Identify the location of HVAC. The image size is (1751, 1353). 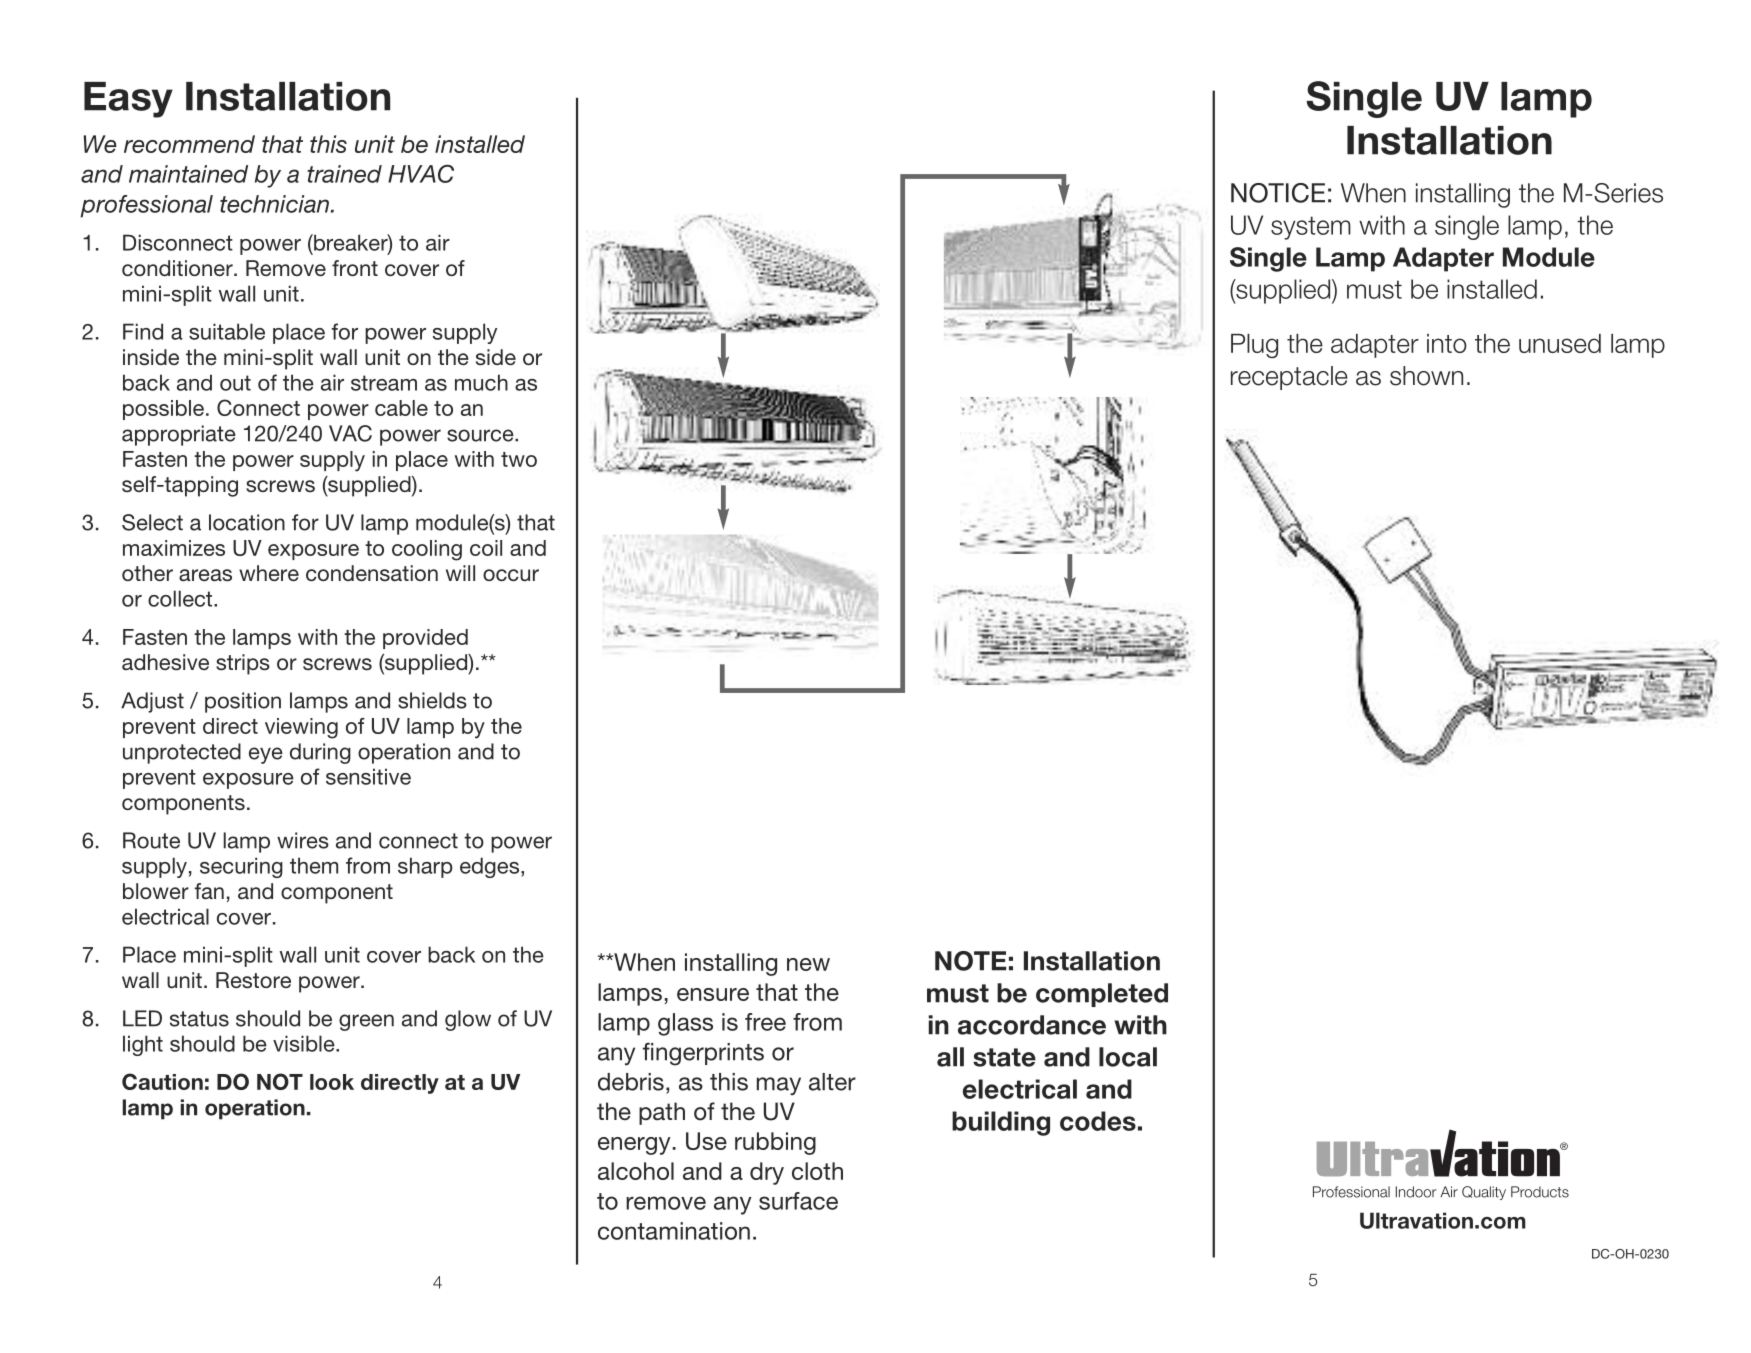
(421, 173).
